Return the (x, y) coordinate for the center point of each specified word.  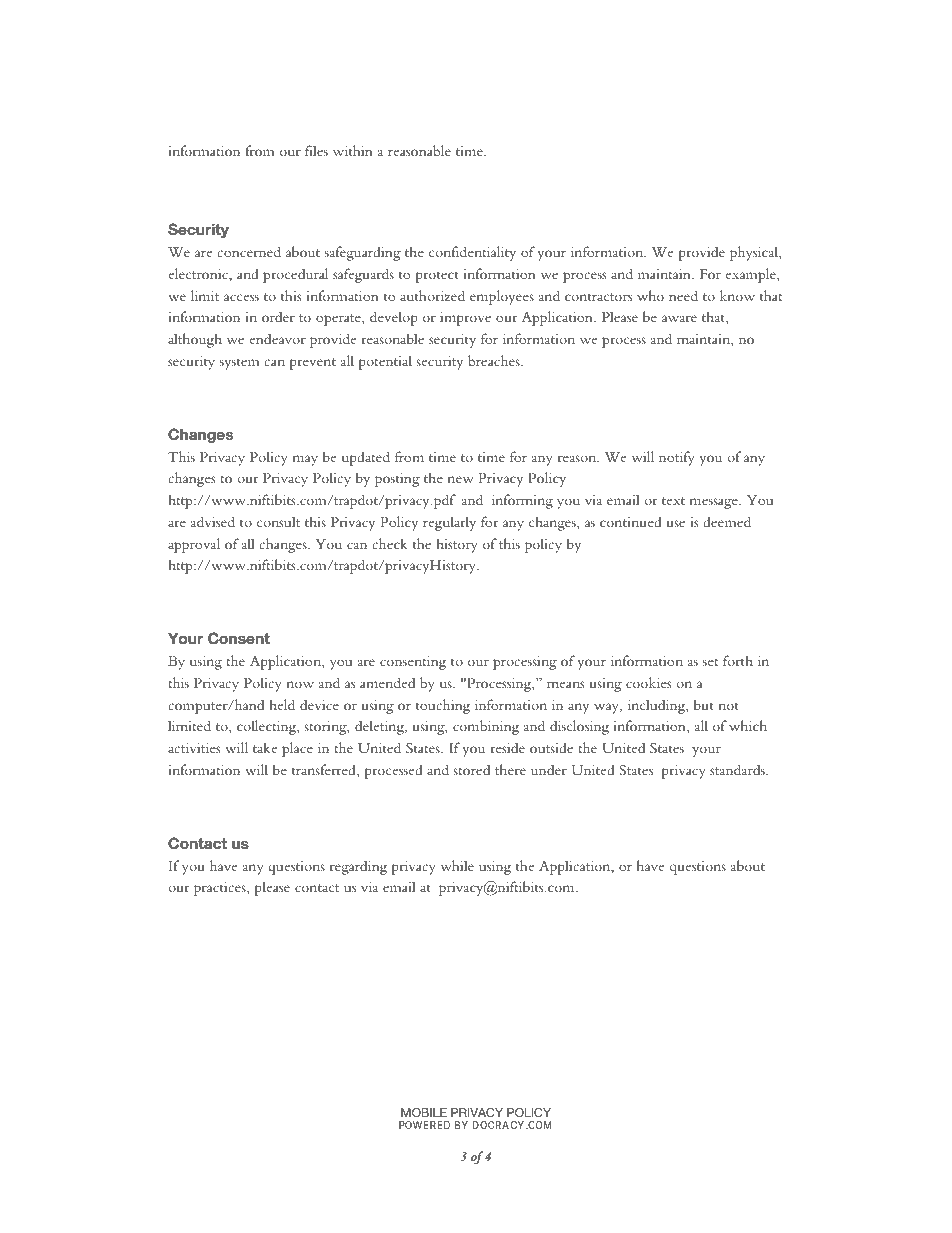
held (282, 704)
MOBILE (424, 1112)
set (710, 662)
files (316, 150)
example (752, 275)
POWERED (424, 1125)
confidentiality (472, 253)
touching (443, 706)
